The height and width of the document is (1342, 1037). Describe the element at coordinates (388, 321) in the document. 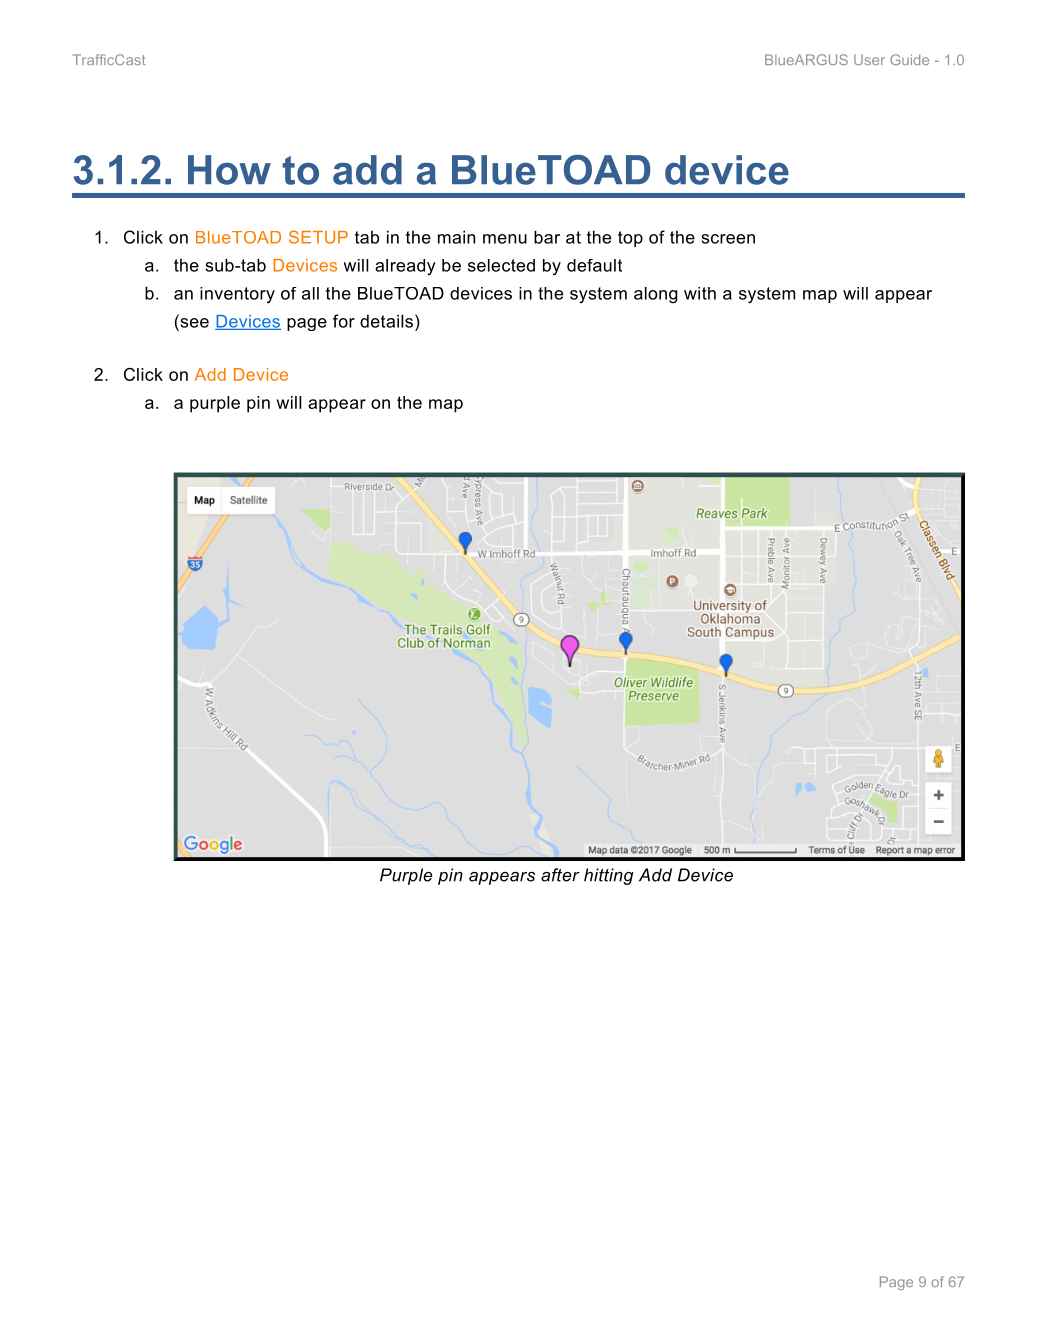

I see `details` at that location.
